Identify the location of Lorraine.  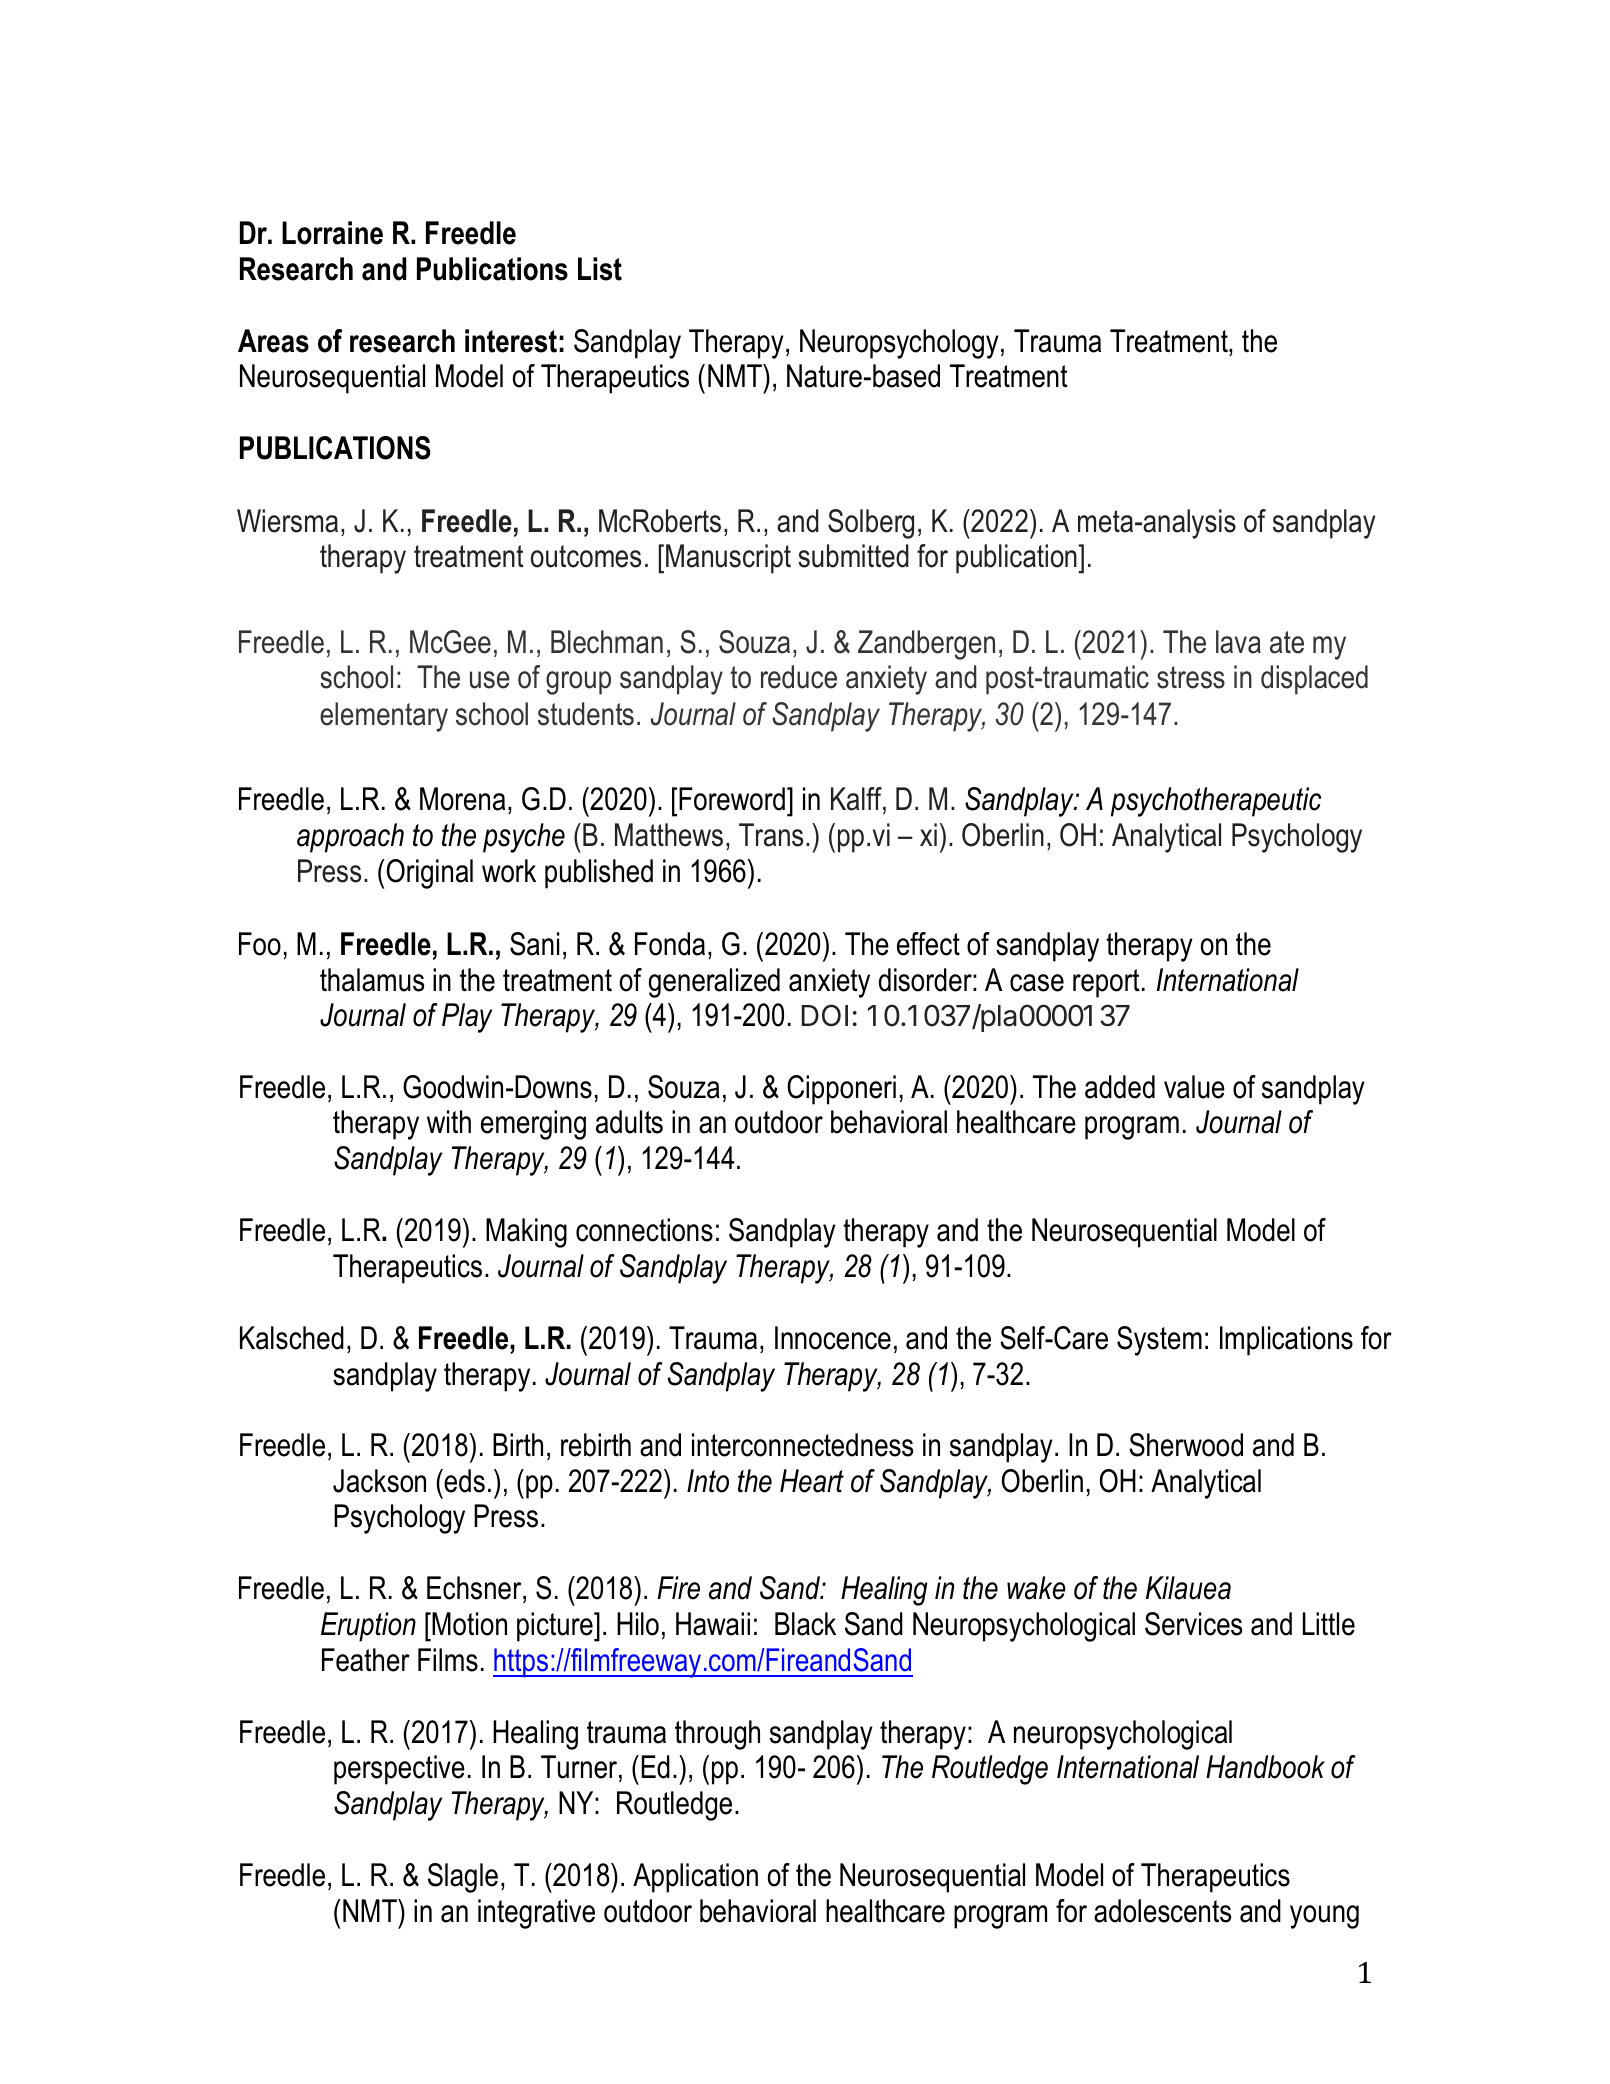
(332, 233).
